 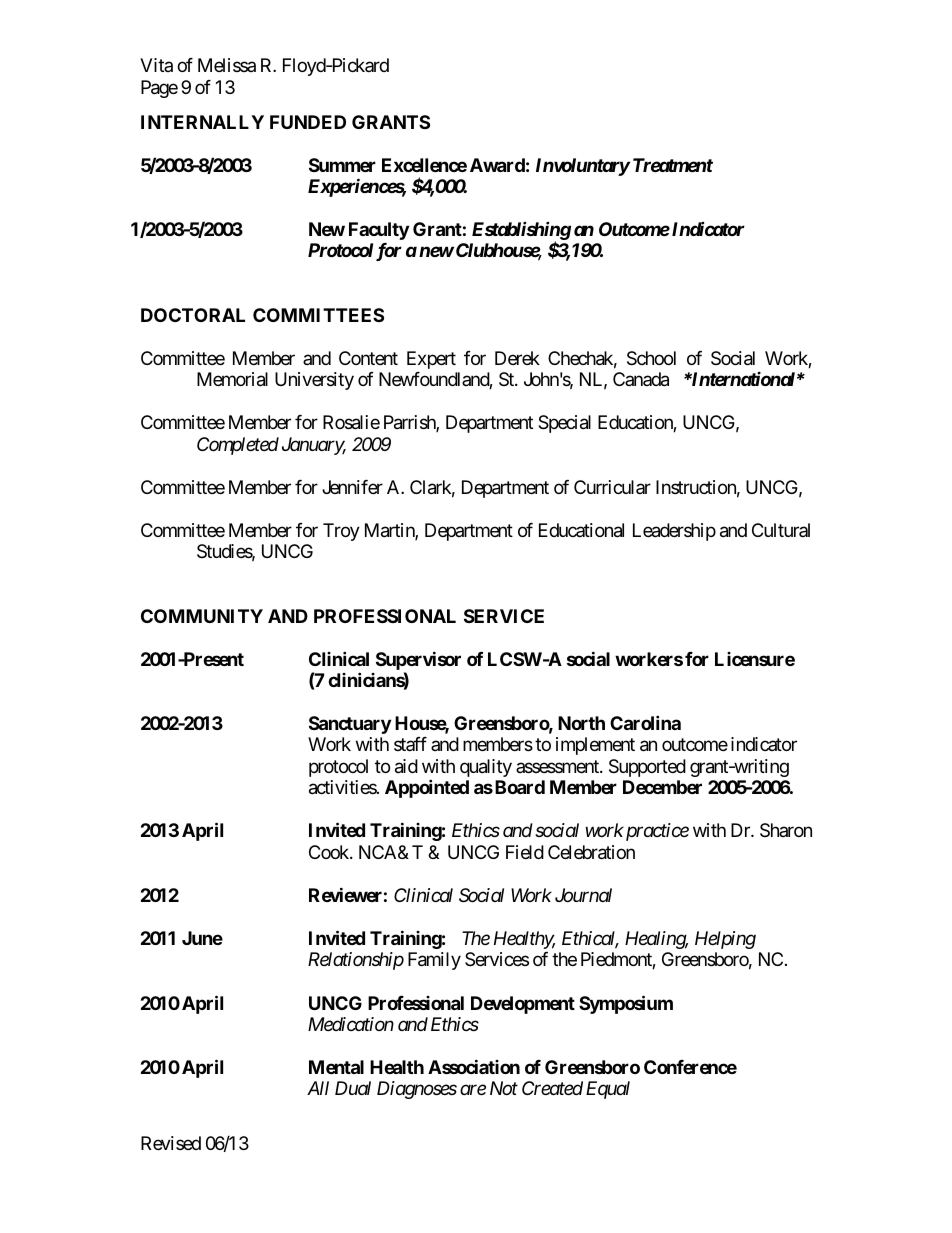 What do you see at coordinates (608, 1090) in the screenshot?
I see `Equal` at bounding box center [608, 1090].
